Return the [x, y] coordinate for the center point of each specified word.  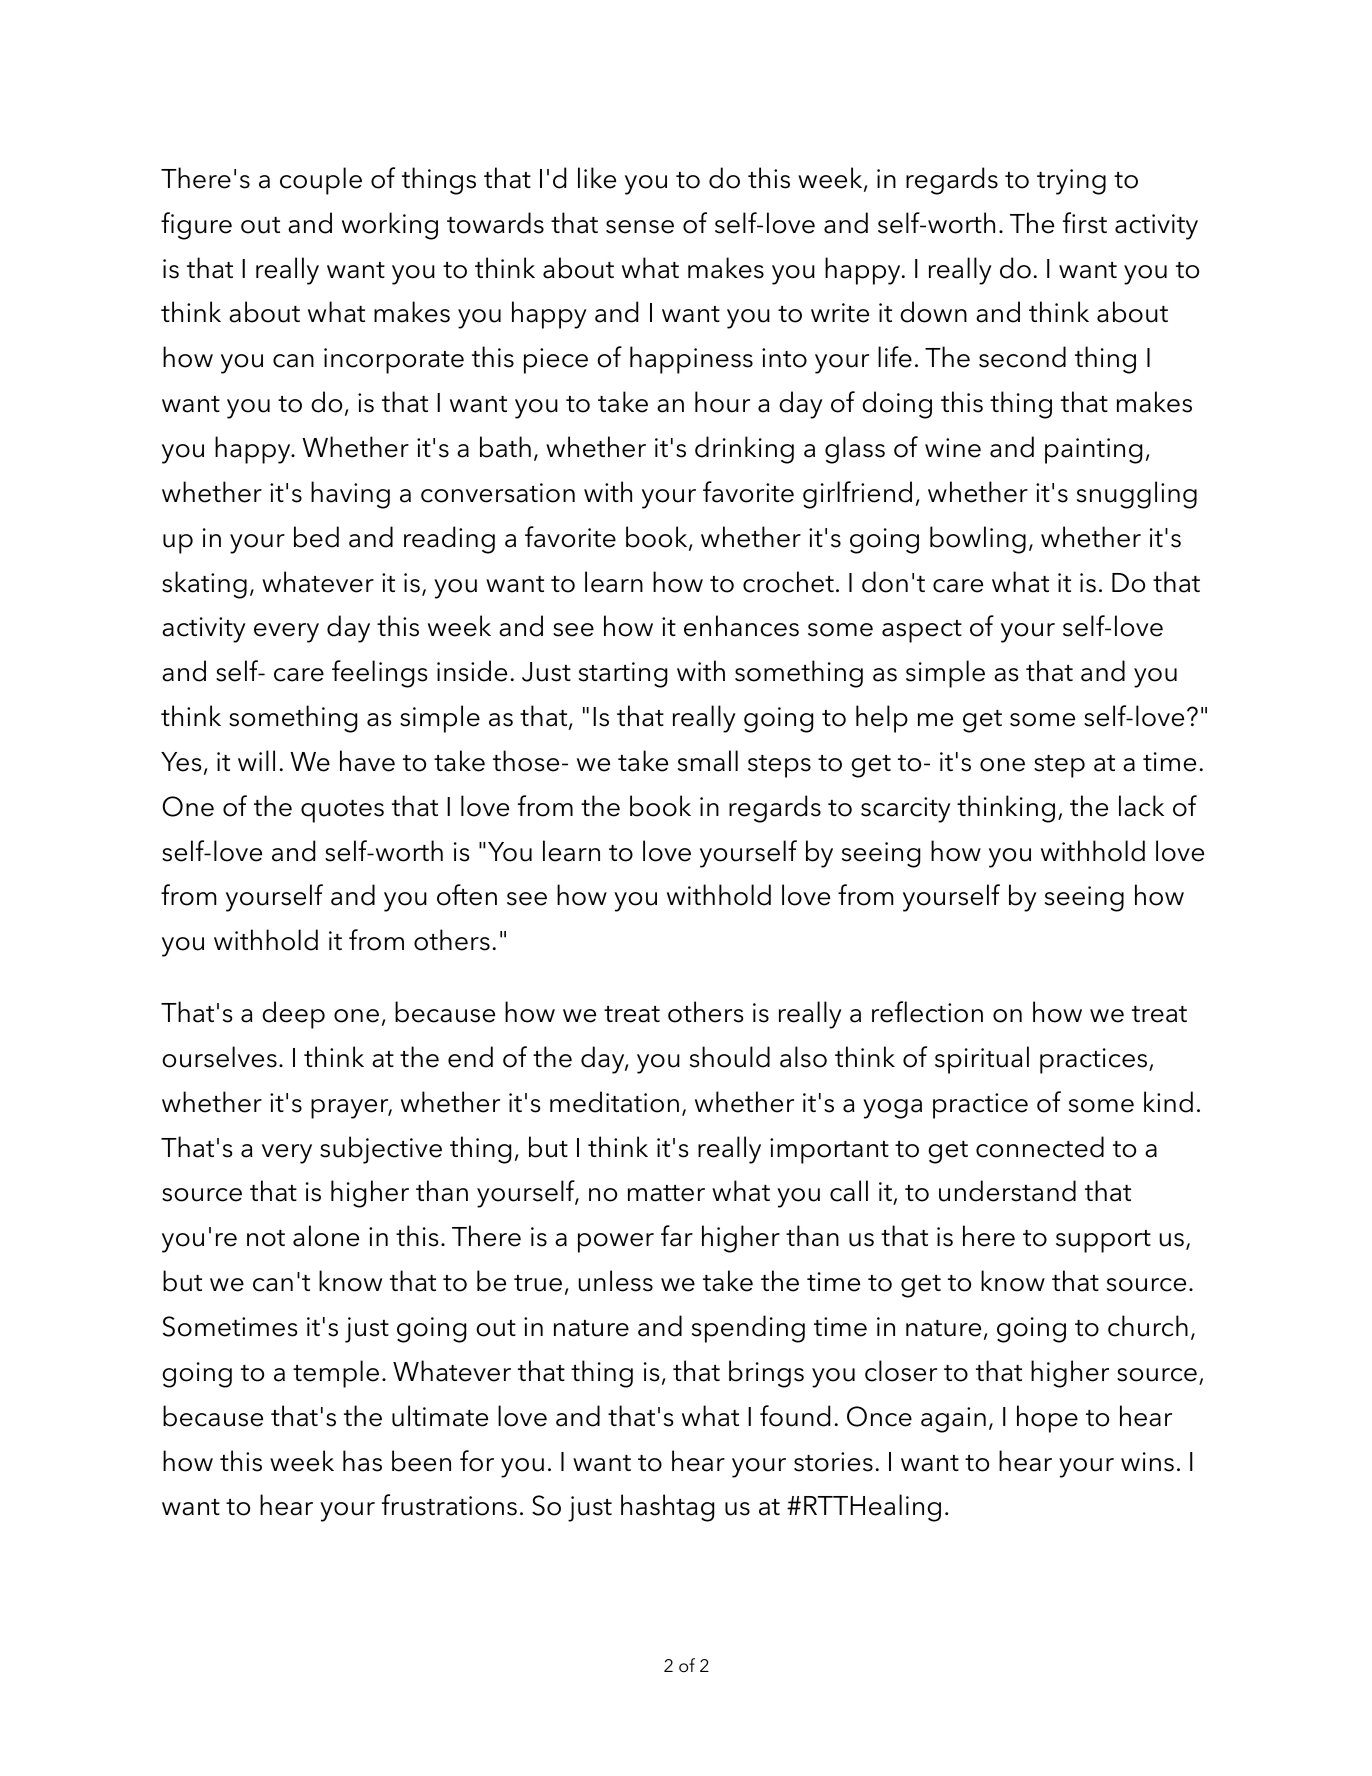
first [1085, 223]
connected [1040, 1147]
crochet [788, 582]
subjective [381, 1150]
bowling [978, 540]
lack [1141, 806]
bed [316, 537]
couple [321, 181]
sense [640, 227]
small [708, 761]
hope [1047, 1419]
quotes [342, 811]
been [421, 1461]
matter [666, 1193]
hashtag [667, 1508]
